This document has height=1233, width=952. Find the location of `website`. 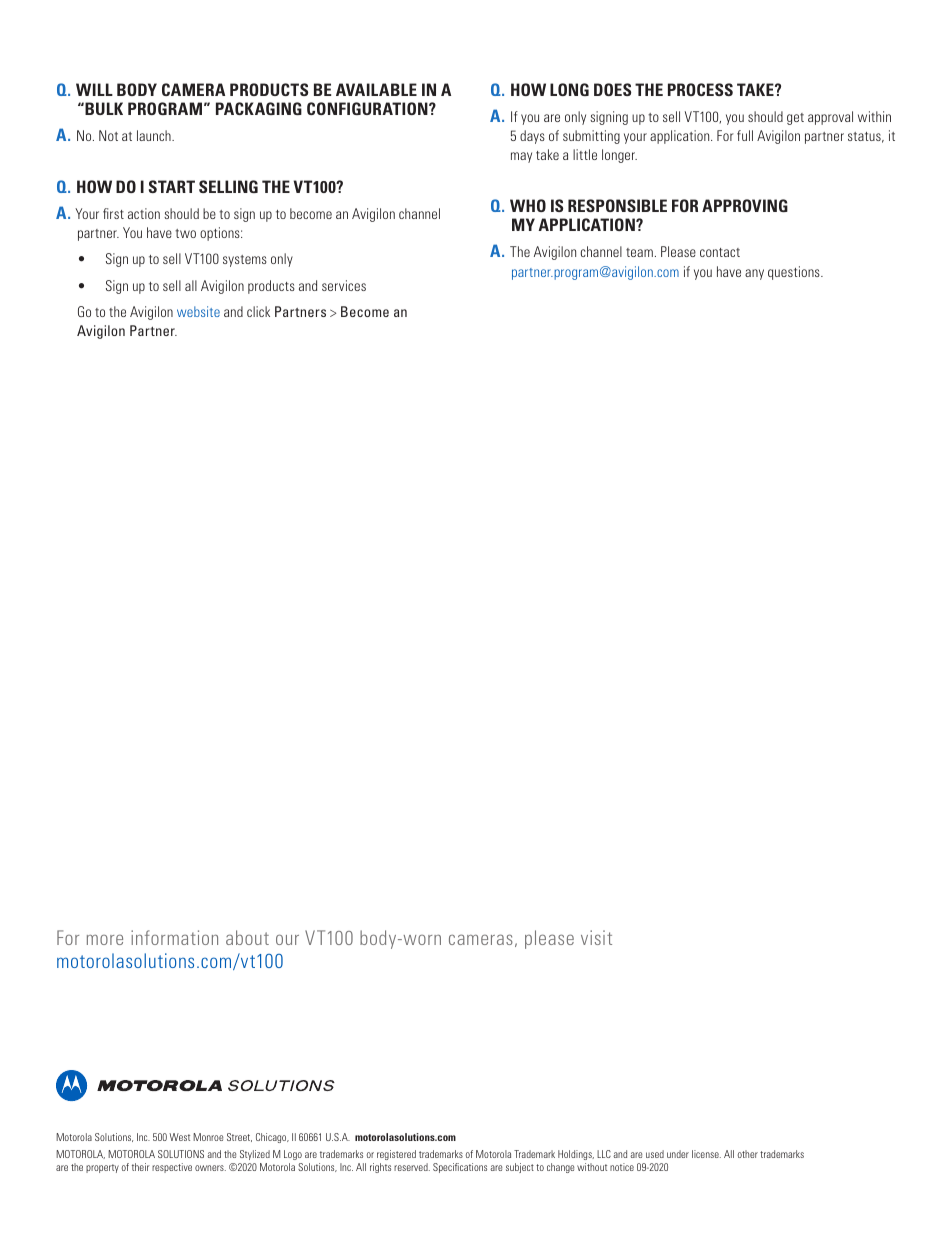

website is located at coordinates (198, 311).
